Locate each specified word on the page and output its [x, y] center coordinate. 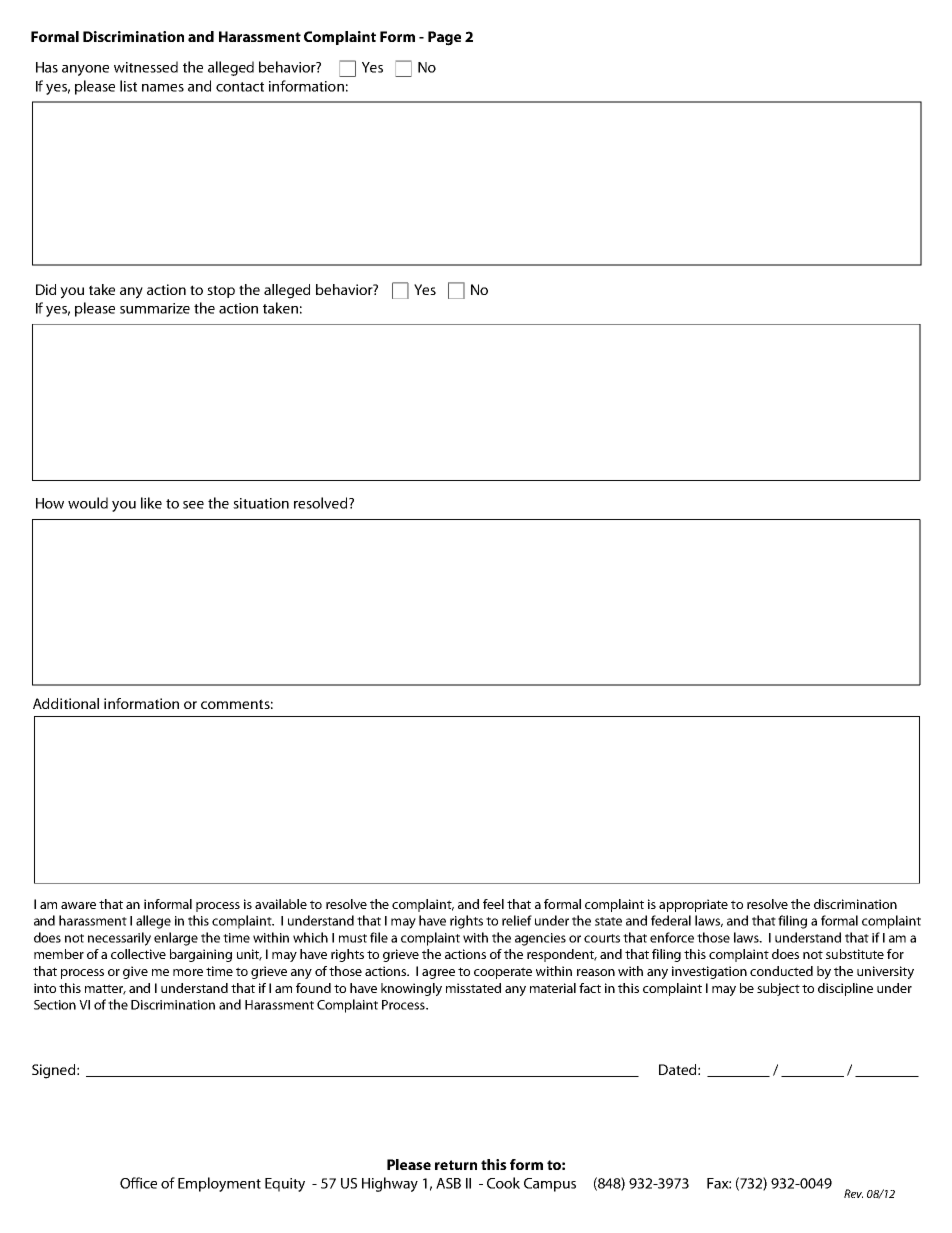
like [151, 503]
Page [444, 38]
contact [240, 87]
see [193, 505]
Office [138, 1183]
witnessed [146, 67]
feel [493, 904]
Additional [66, 703]
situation [261, 503]
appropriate [693, 905]
